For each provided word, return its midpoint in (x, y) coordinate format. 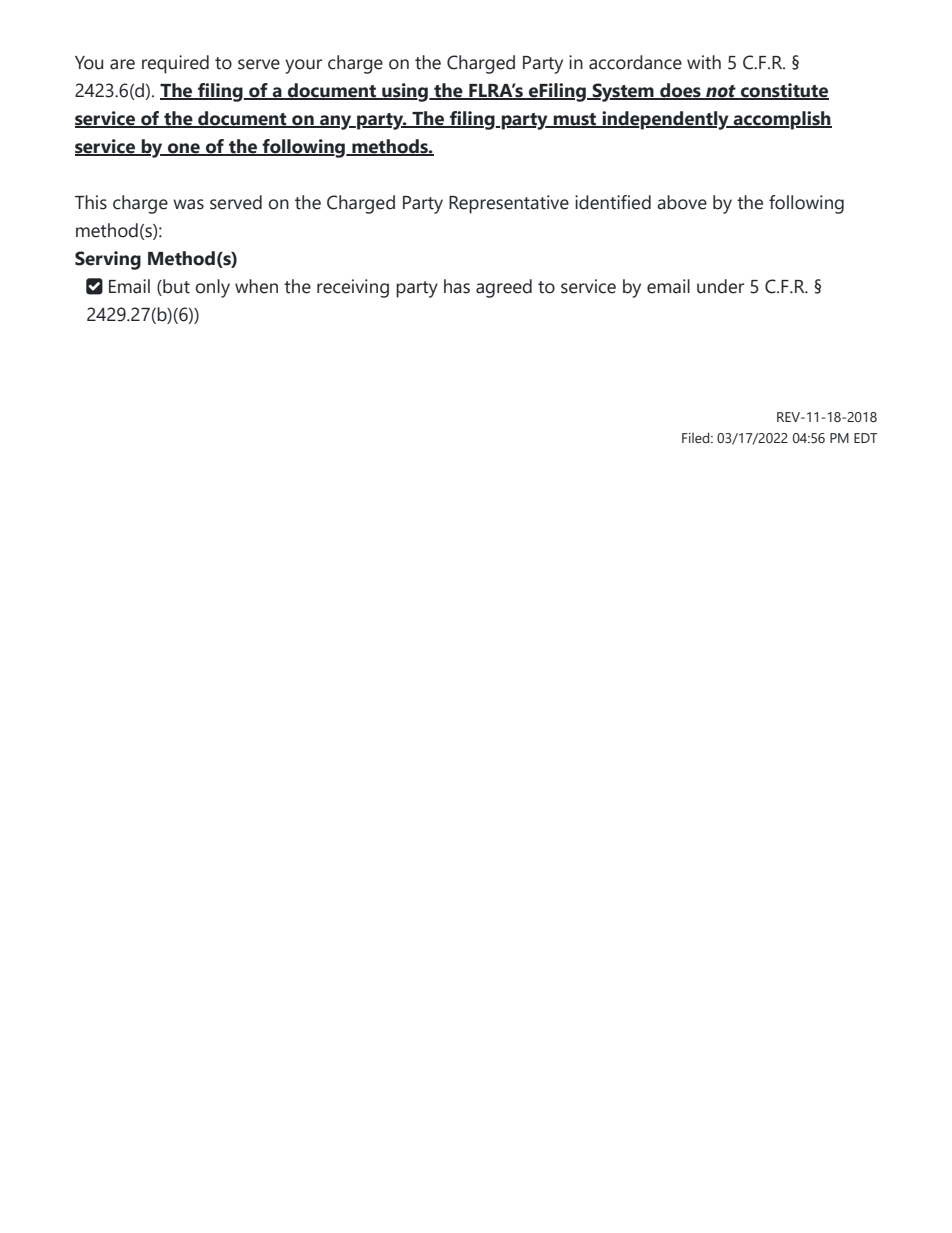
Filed (697, 437)
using (405, 92)
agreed (504, 288)
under (720, 286)
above (682, 202)
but (175, 287)
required (175, 64)
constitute (784, 91)
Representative (509, 204)
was (188, 204)
